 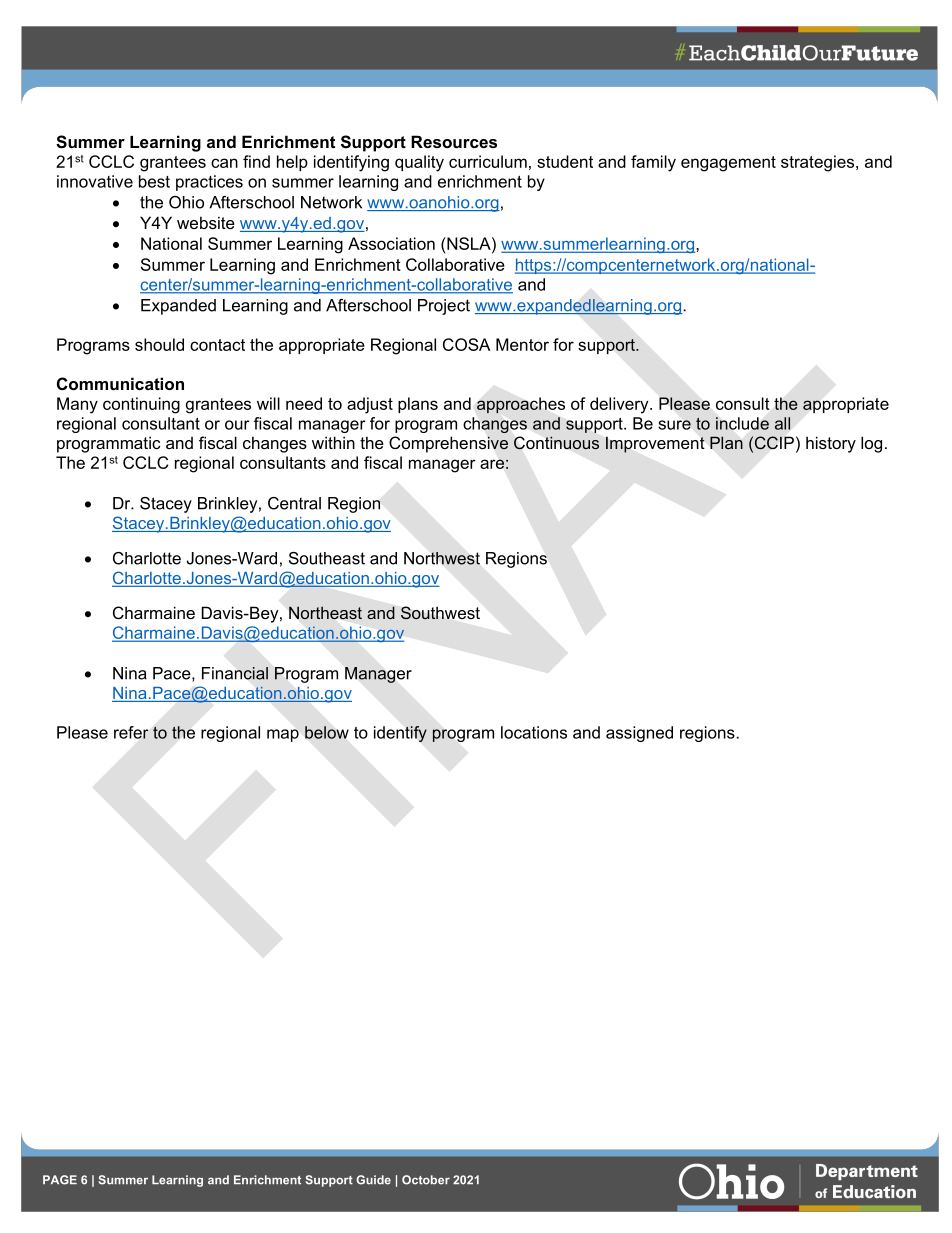 I want to click on Southwest, so click(x=440, y=613).
